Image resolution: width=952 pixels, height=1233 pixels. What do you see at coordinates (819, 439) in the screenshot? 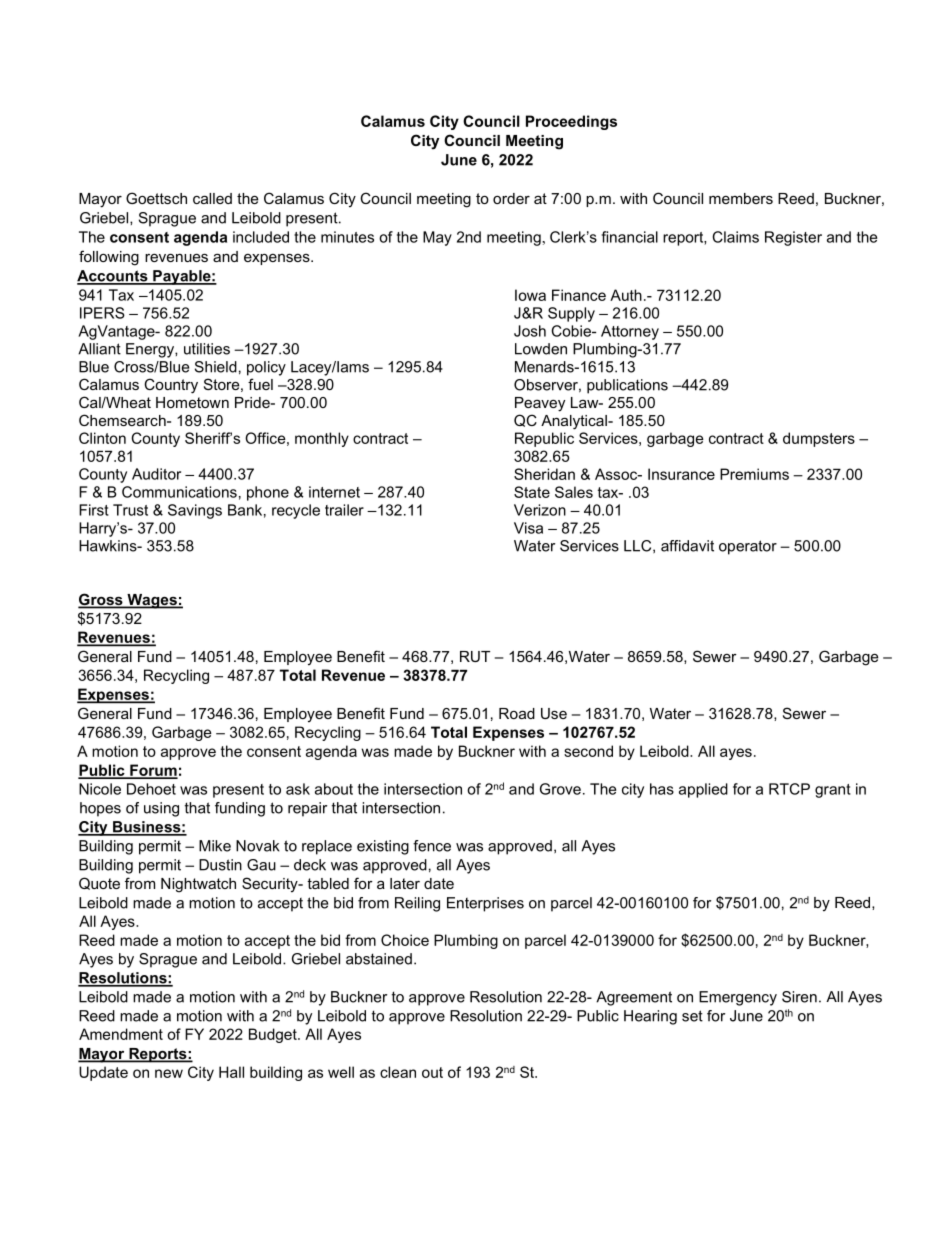
I see `dumpsters` at bounding box center [819, 439].
